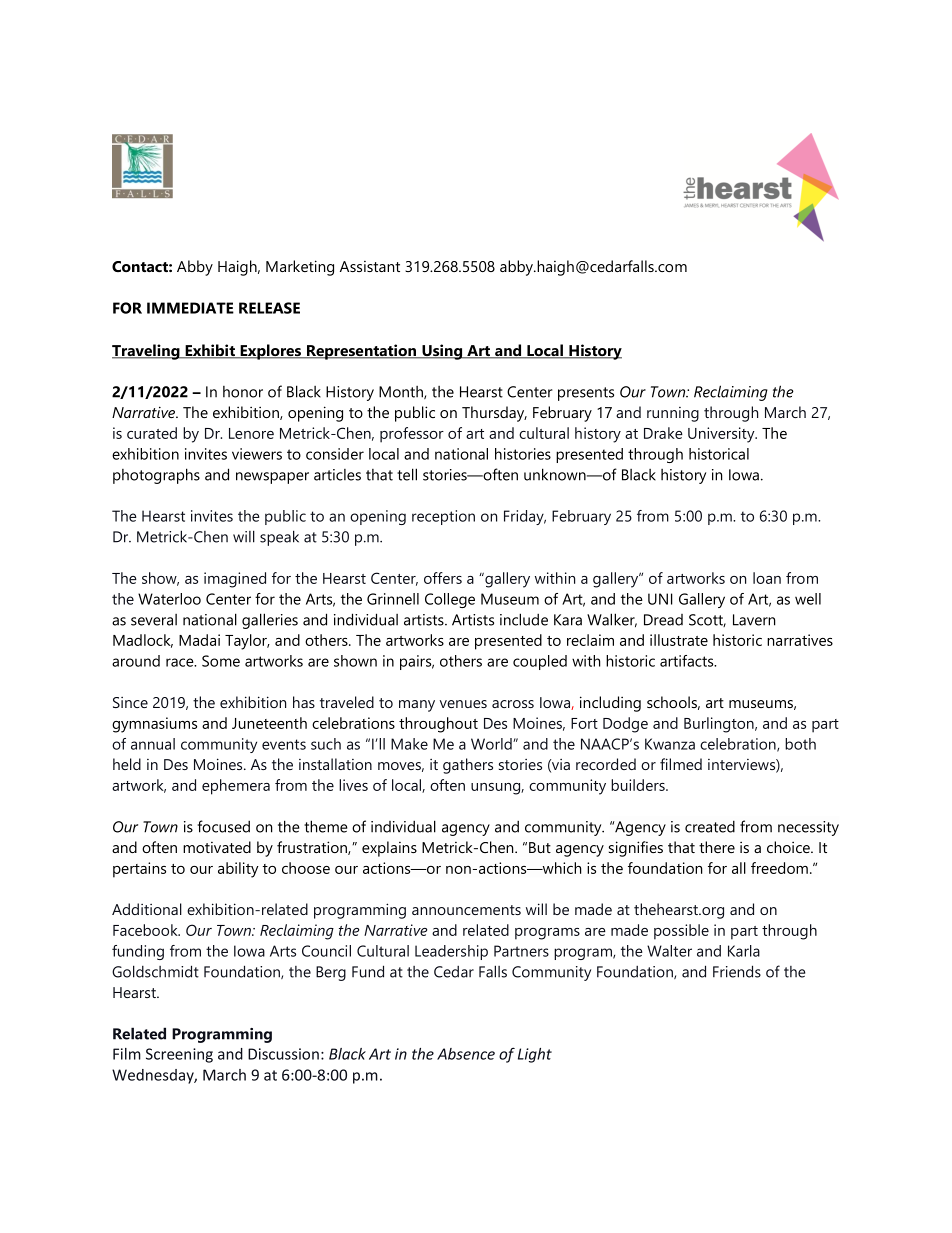  I want to click on Assistant, so click(370, 266).
